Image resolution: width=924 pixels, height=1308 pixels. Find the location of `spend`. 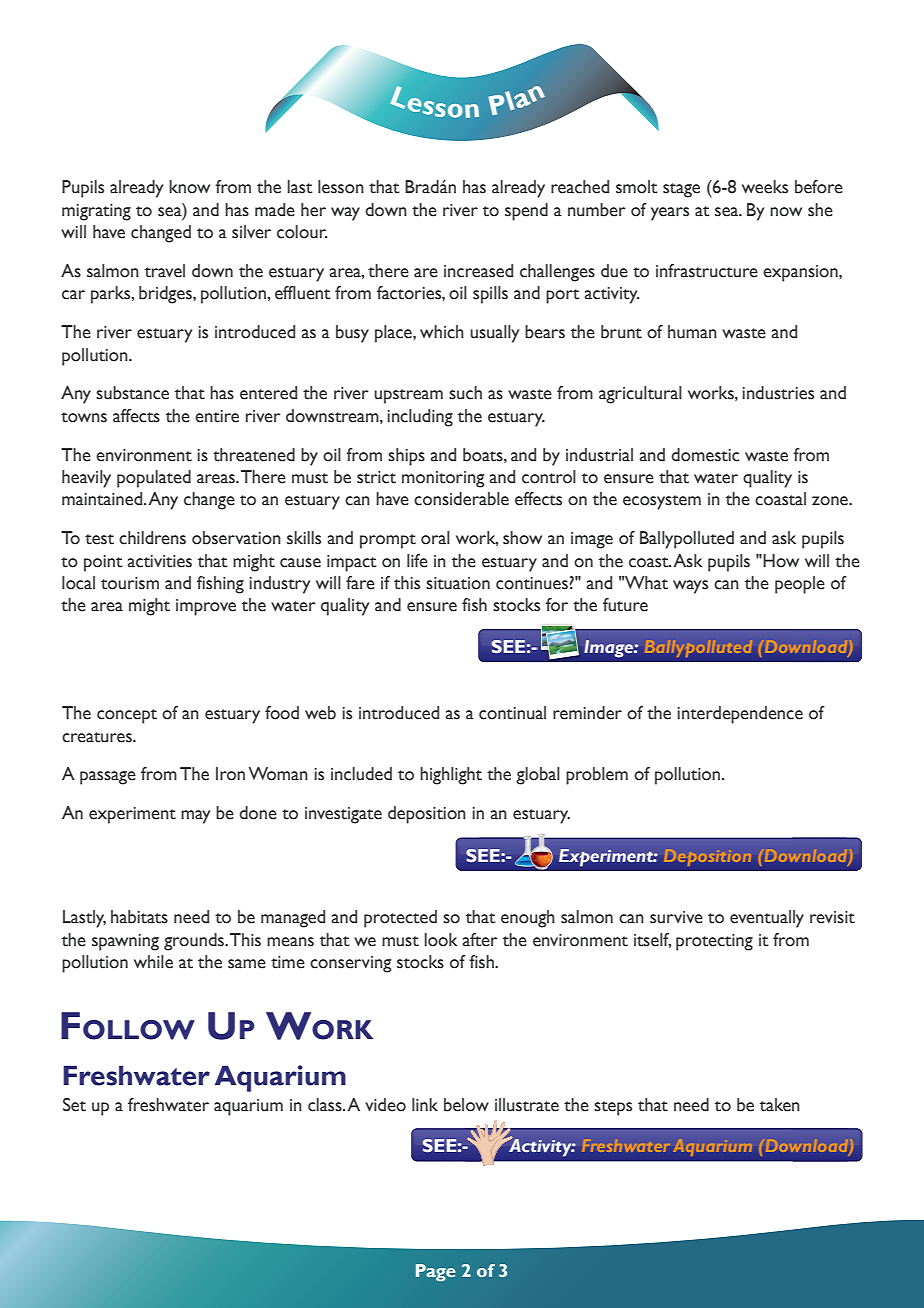

spend is located at coordinates (526, 212).
